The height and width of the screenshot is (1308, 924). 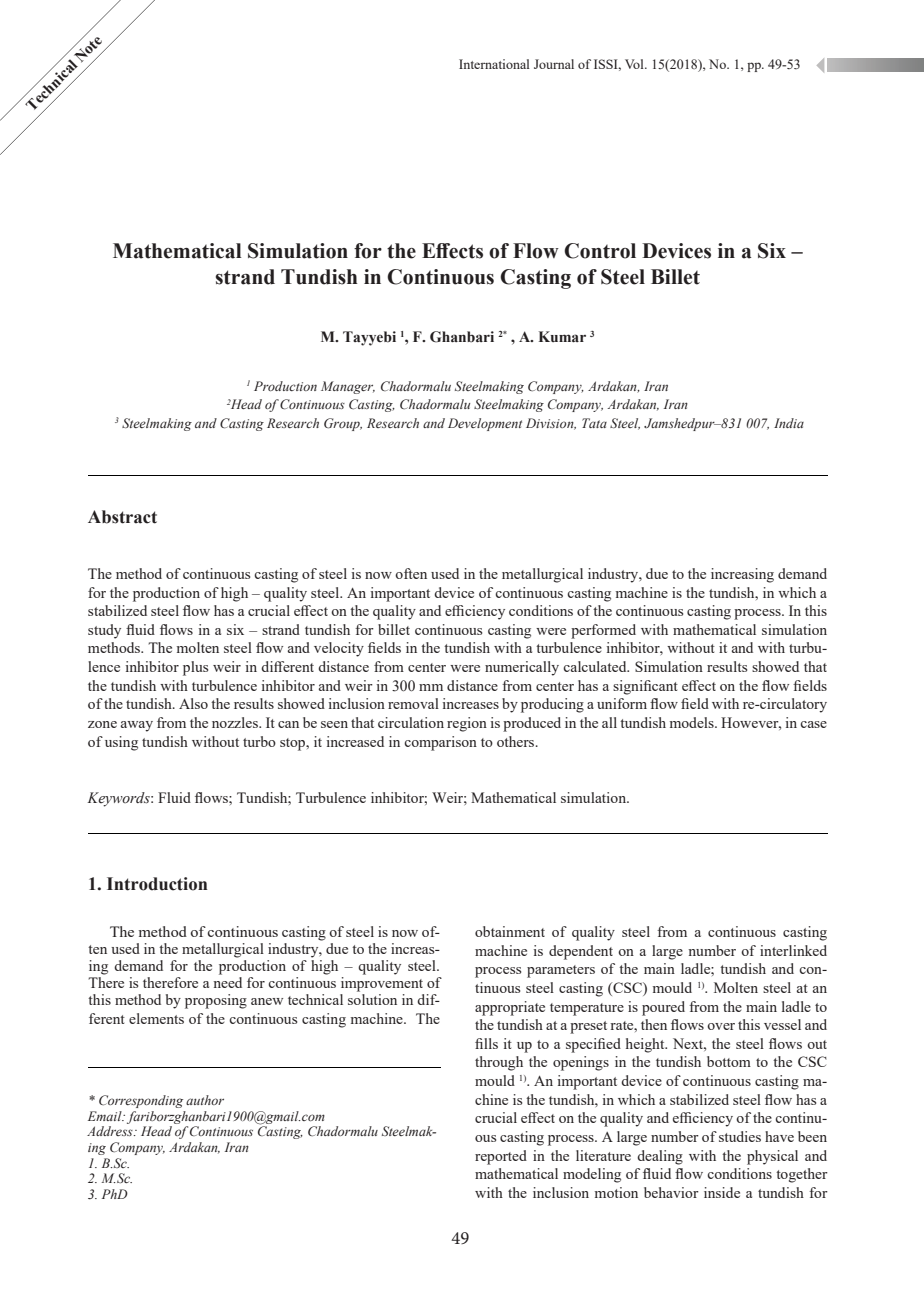 What do you see at coordinates (522, 668) in the screenshot?
I see `numerically` at bounding box center [522, 668].
